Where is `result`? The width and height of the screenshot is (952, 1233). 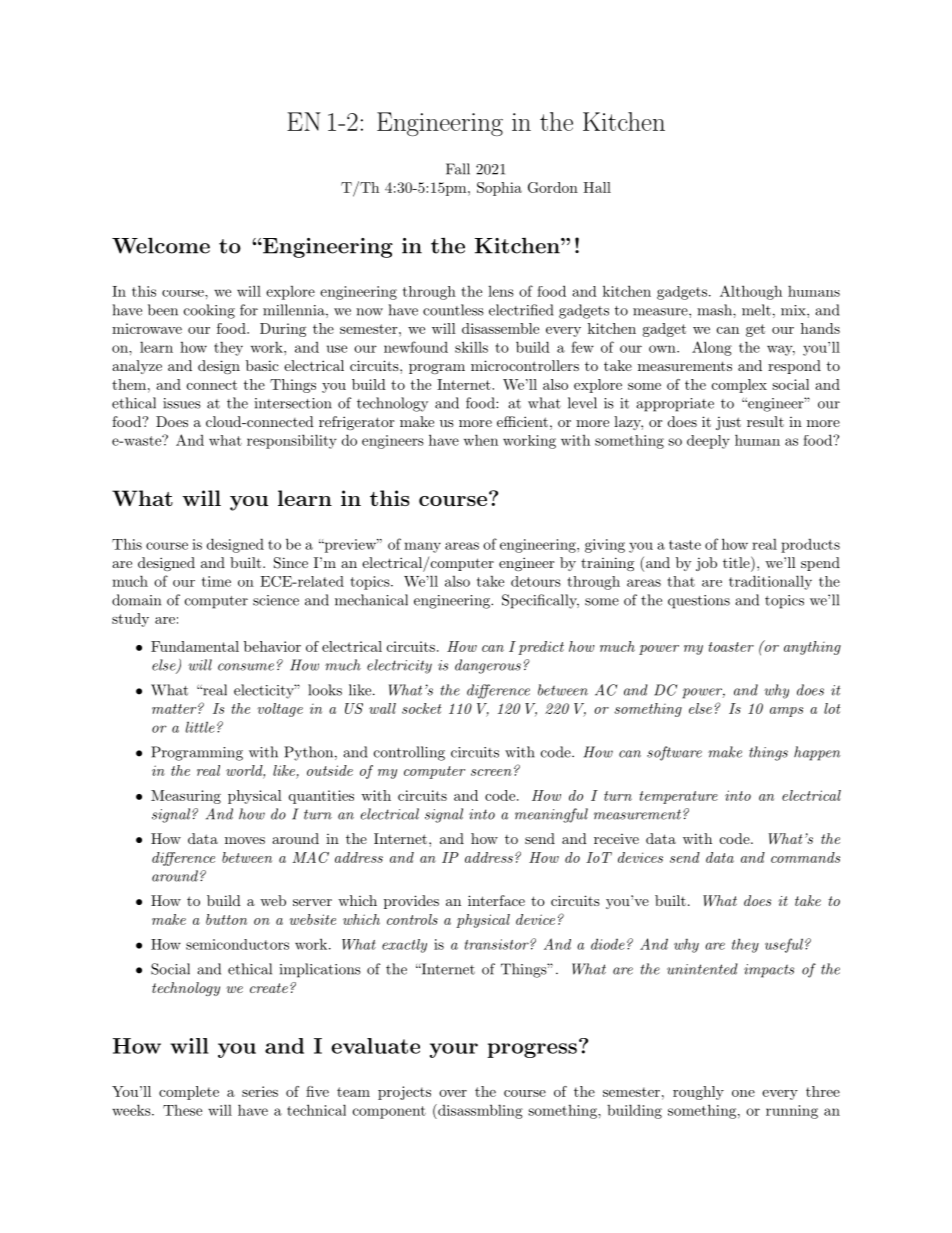
result is located at coordinates (765, 421).
